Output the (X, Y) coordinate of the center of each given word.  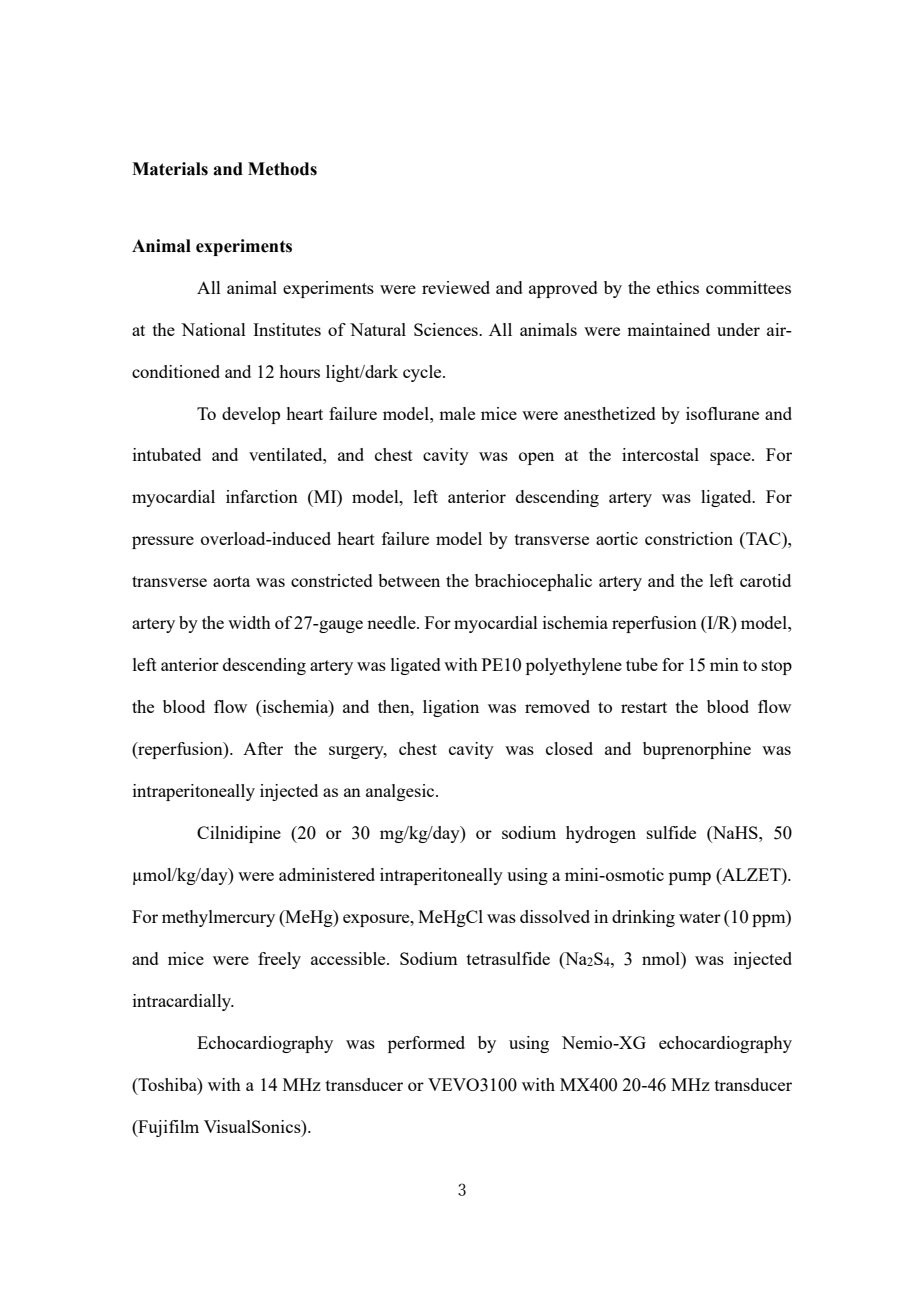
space (731, 458)
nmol (662, 958)
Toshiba (167, 1084)
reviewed (456, 287)
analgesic (401, 792)
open (536, 458)
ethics (678, 287)
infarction (262, 496)
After (263, 748)
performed (426, 1044)
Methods (282, 169)
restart (644, 707)
